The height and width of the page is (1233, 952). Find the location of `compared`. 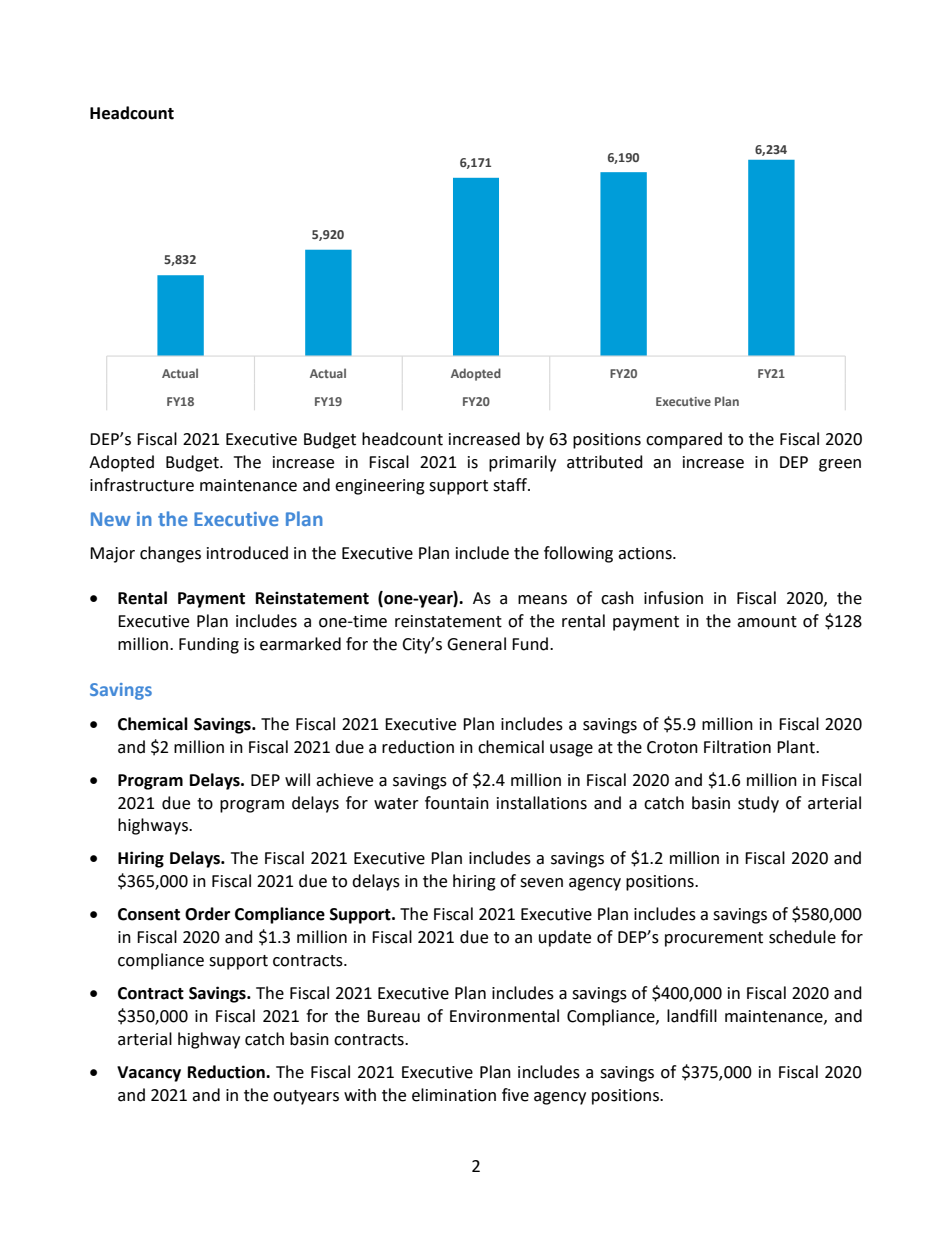

compared is located at coordinates (684, 440).
